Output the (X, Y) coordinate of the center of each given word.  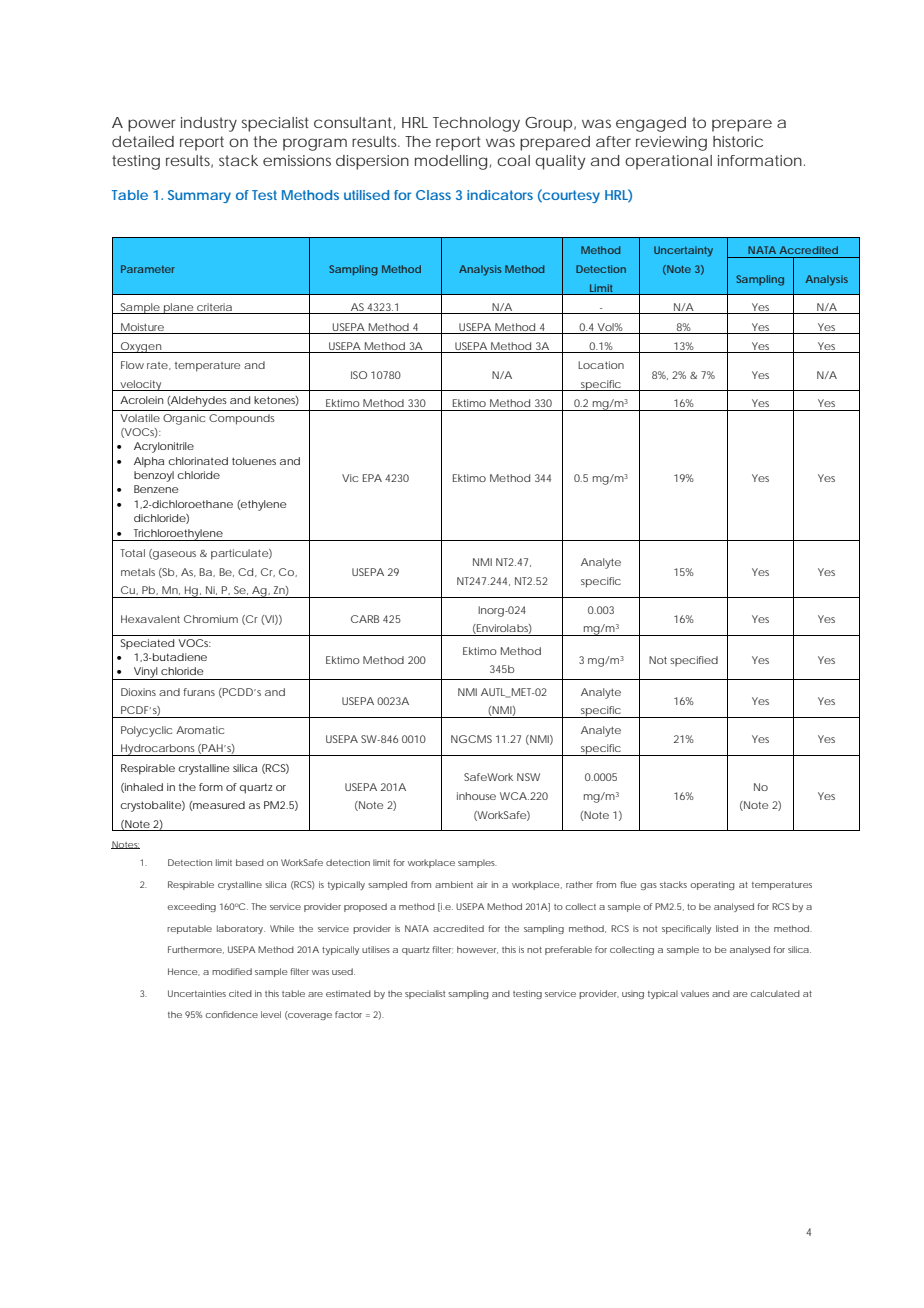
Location (601, 365)
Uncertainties (197, 993)
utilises (376, 949)
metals (138, 572)
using (633, 994)
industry (209, 124)
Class (433, 195)
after (613, 141)
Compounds (242, 419)
